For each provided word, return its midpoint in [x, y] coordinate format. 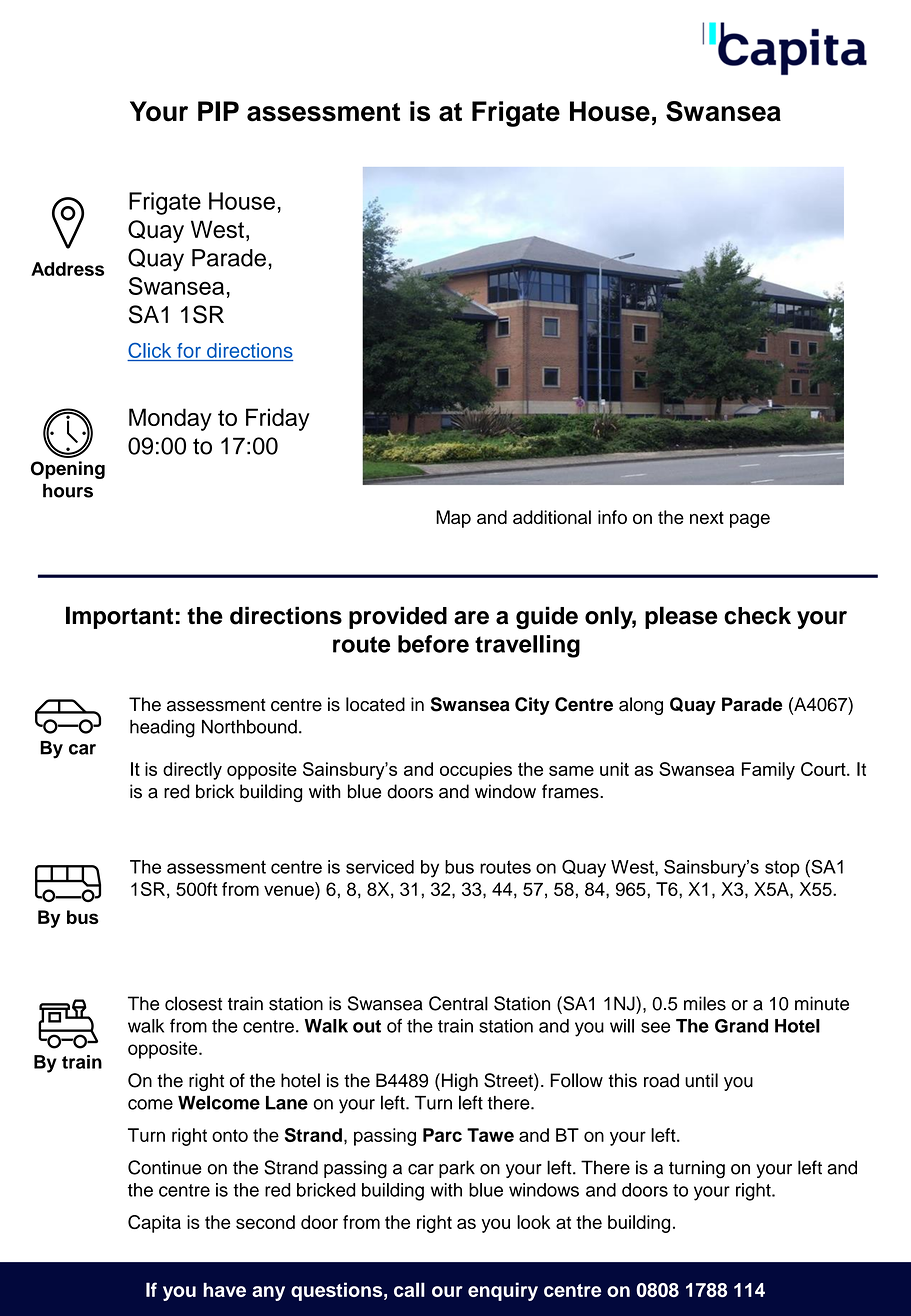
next [707, 517]
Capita [154, 1224]
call [409, 1289]
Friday [278, 419]
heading [162, 729]
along [641, 706]
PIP [218, 111]
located [375, 704]
